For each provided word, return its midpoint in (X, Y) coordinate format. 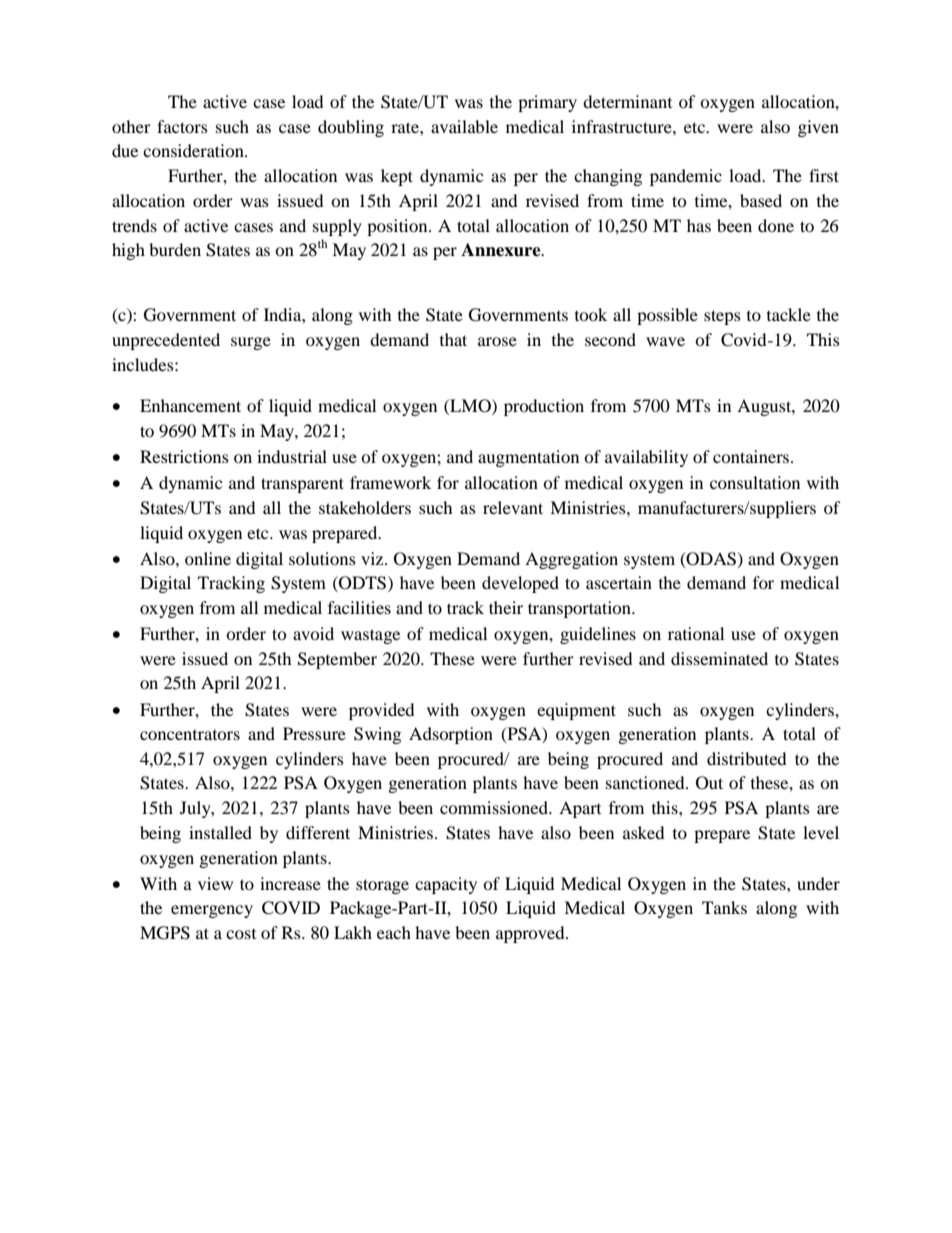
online (208, 558)
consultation (755, 482)
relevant (513, 507)
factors (182, 126)
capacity (446, 885)
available (464, 126)
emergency (212, 911)
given (818, 128)
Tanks (724, 907)
